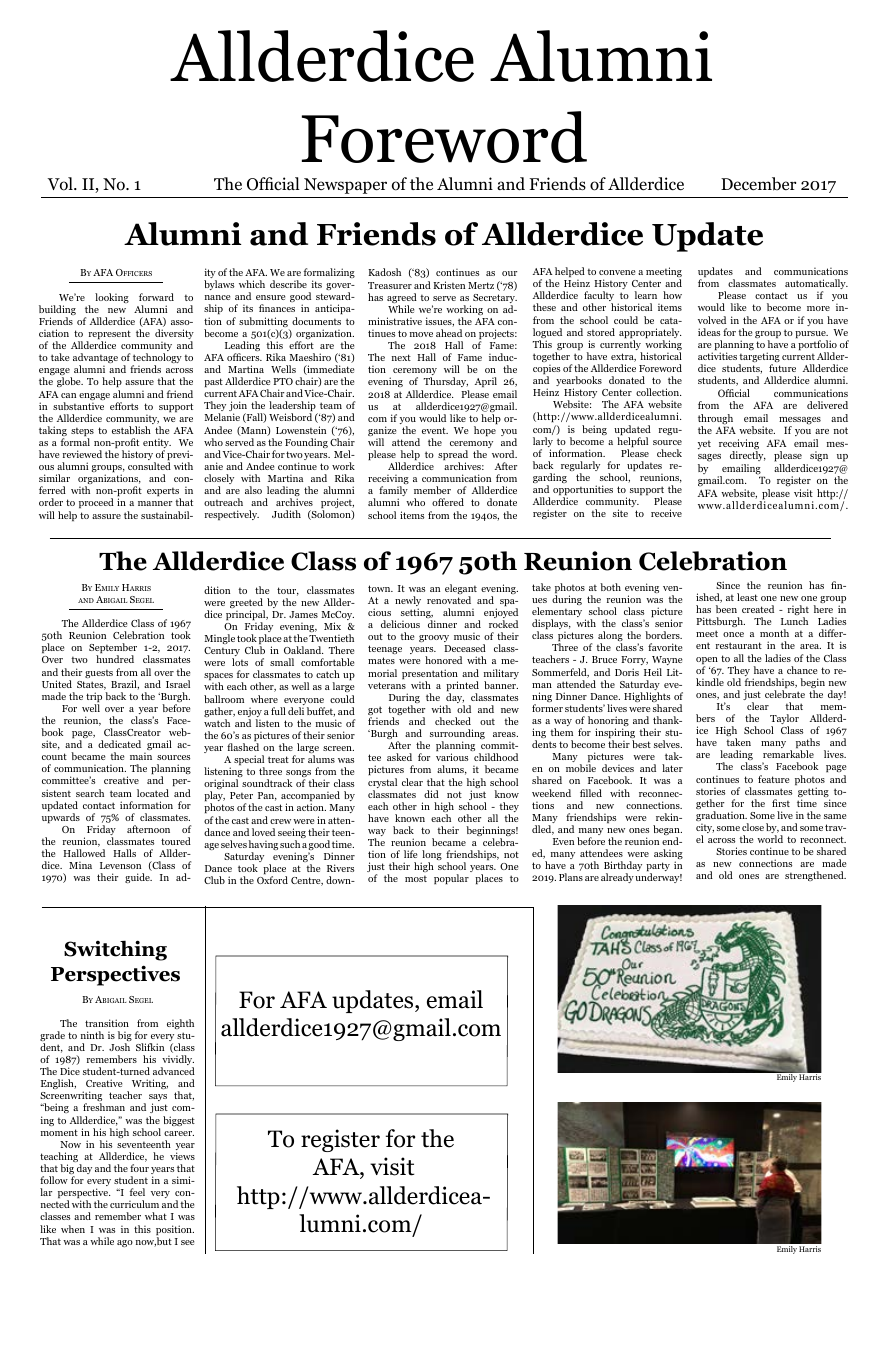  What do you see at coordinates (156, 1216) in the image?
I see `what` at bounding box center [156, 1216].
